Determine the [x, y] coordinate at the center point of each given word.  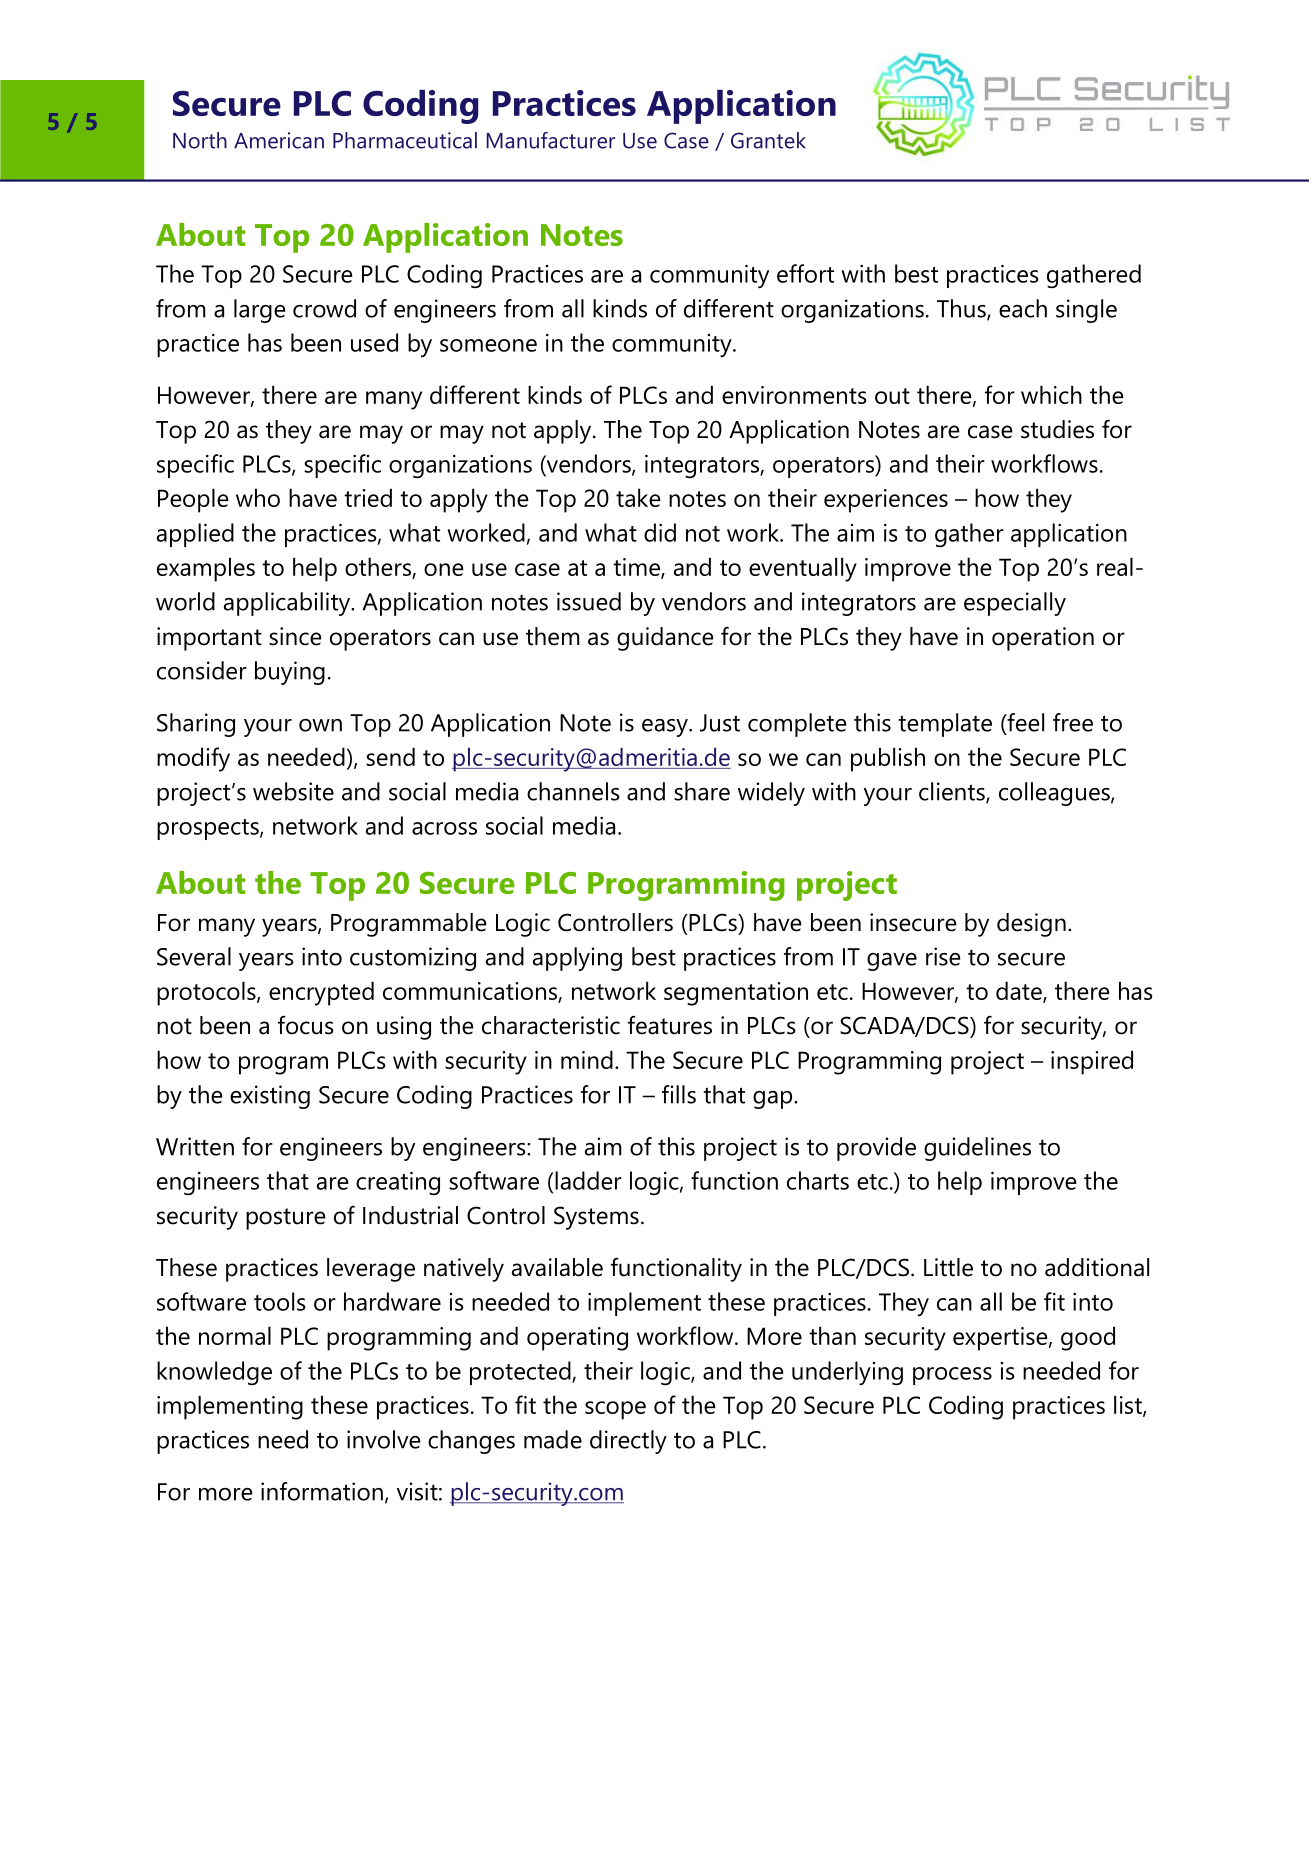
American [279, 140]
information [322, 1491]
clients [953, 792]
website [293, 791]
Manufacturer [550, 140]
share [702, 791]
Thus [962, 309]
